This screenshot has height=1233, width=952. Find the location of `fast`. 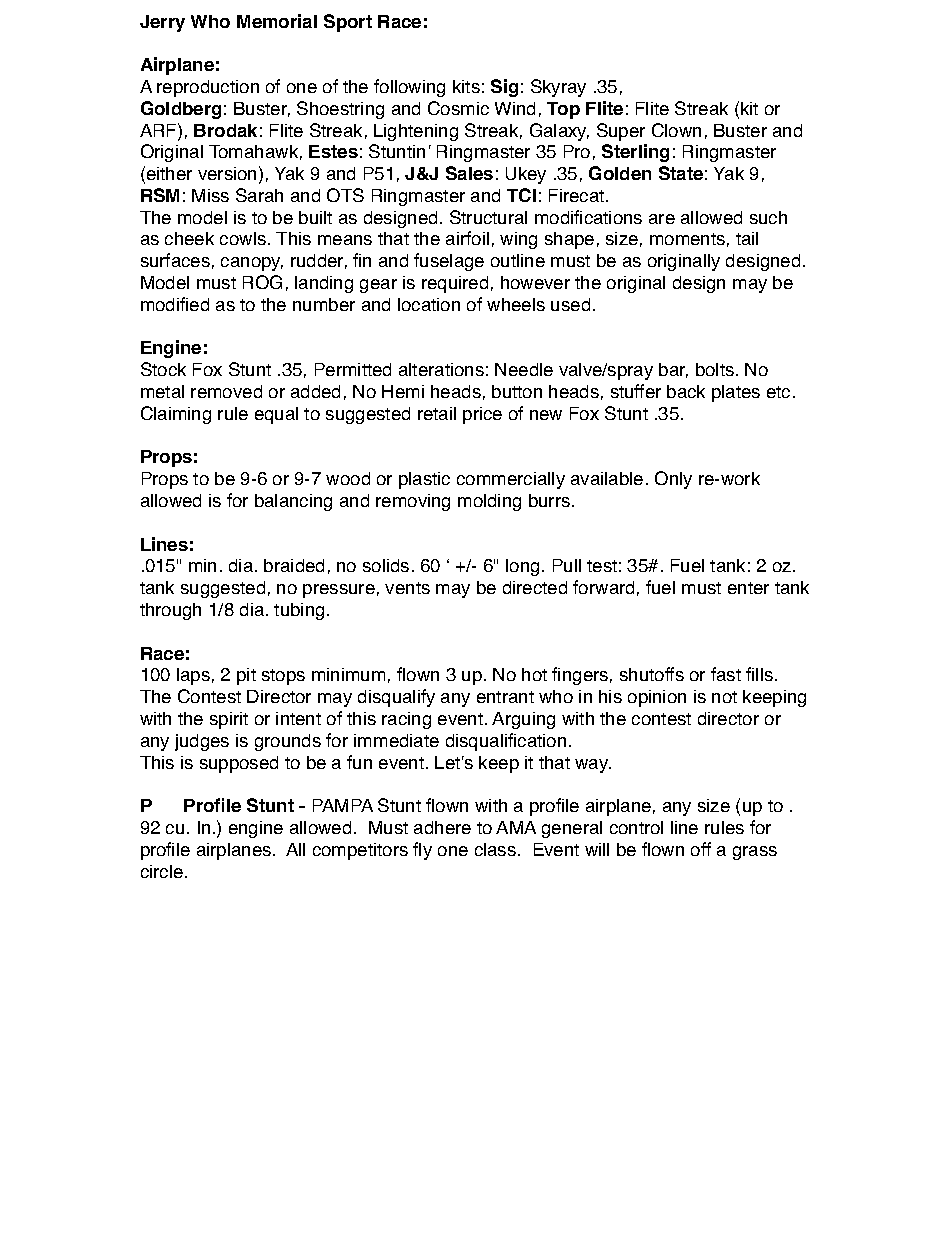

fast is located at coordinates (726, 674).
